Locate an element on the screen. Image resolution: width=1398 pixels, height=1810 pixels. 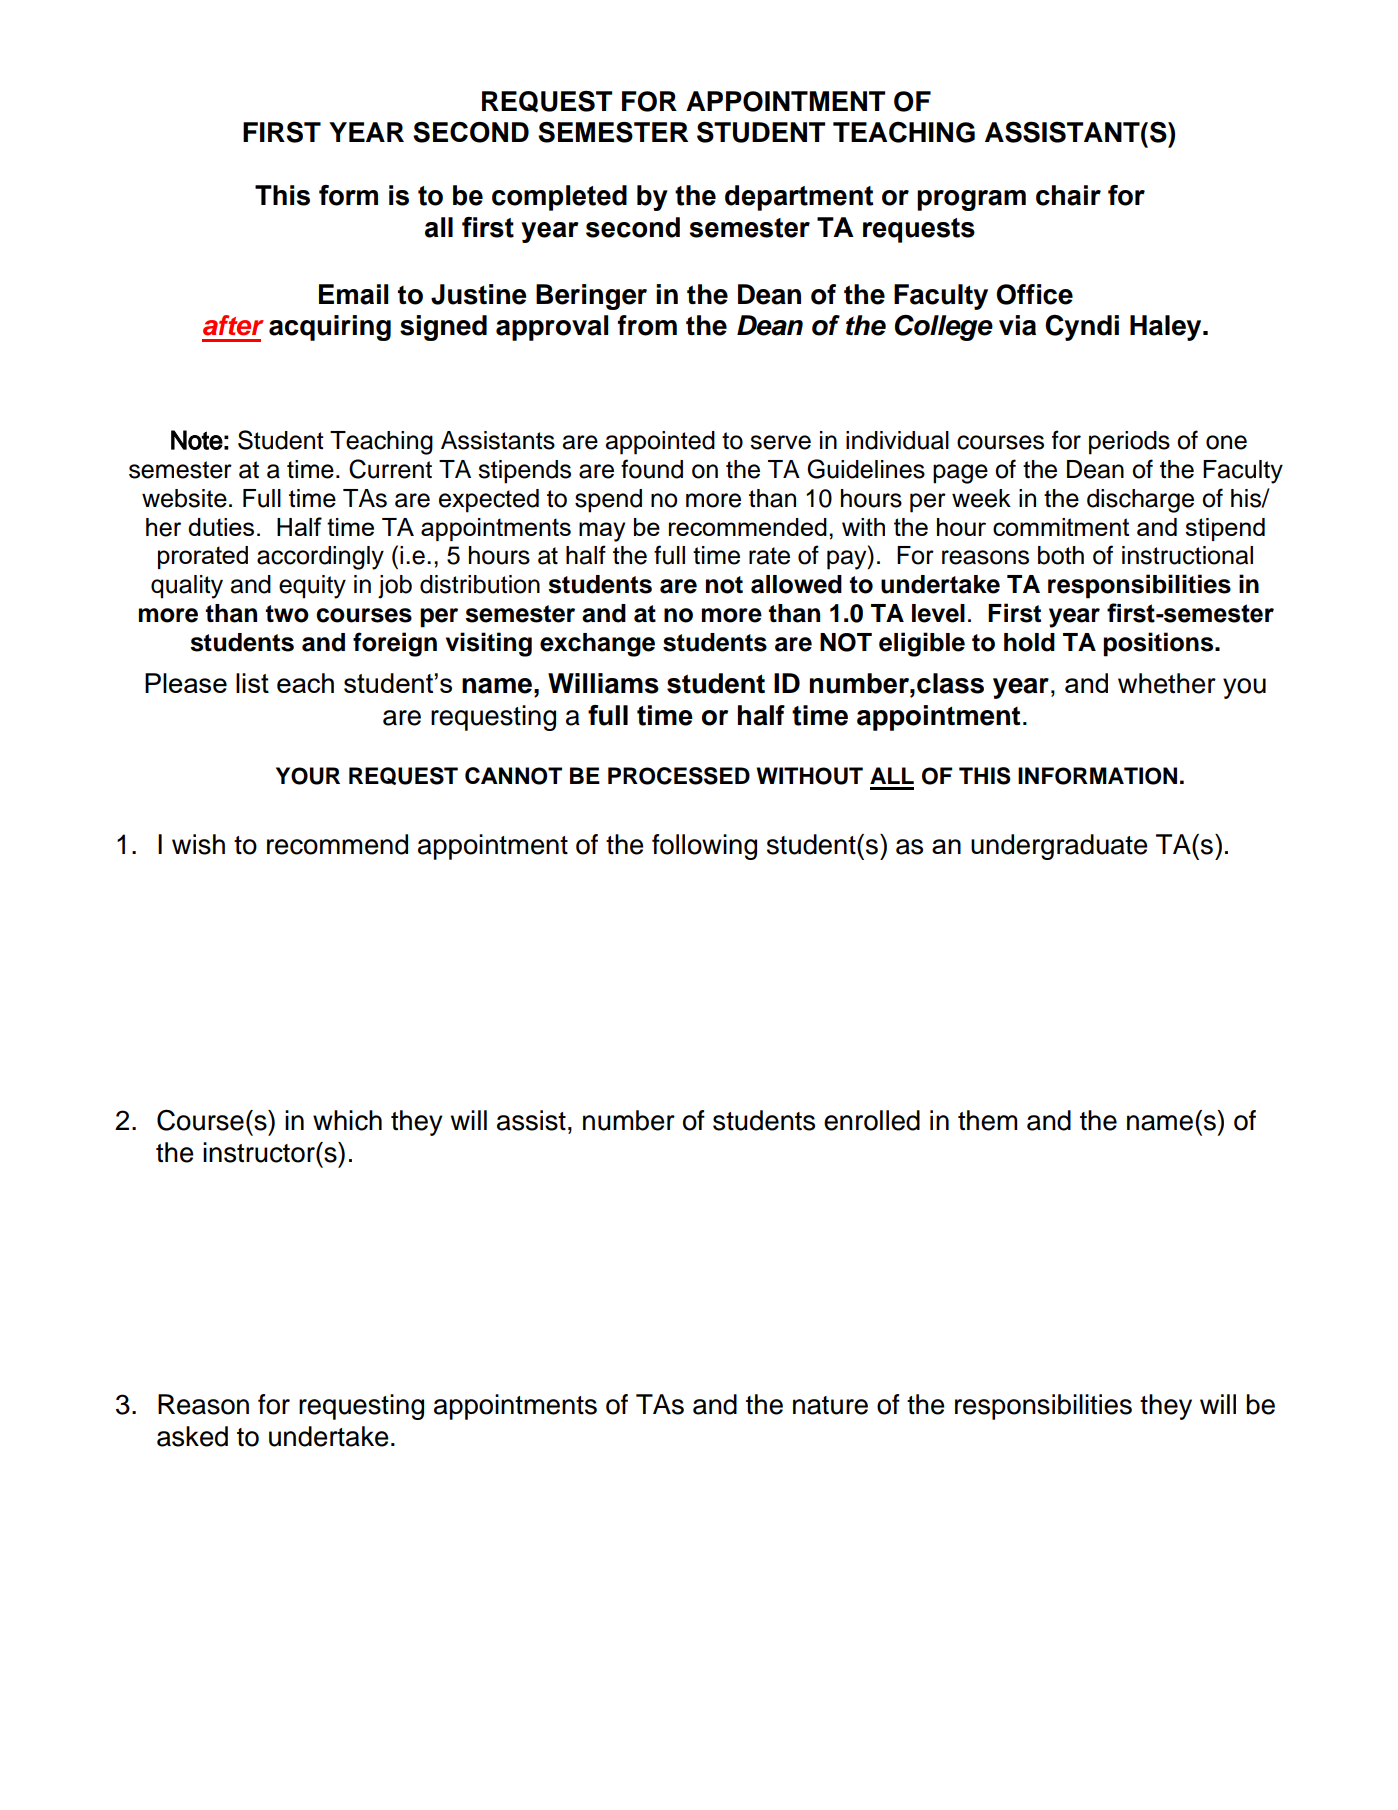
nature is located at coordinates (830, 1405).
